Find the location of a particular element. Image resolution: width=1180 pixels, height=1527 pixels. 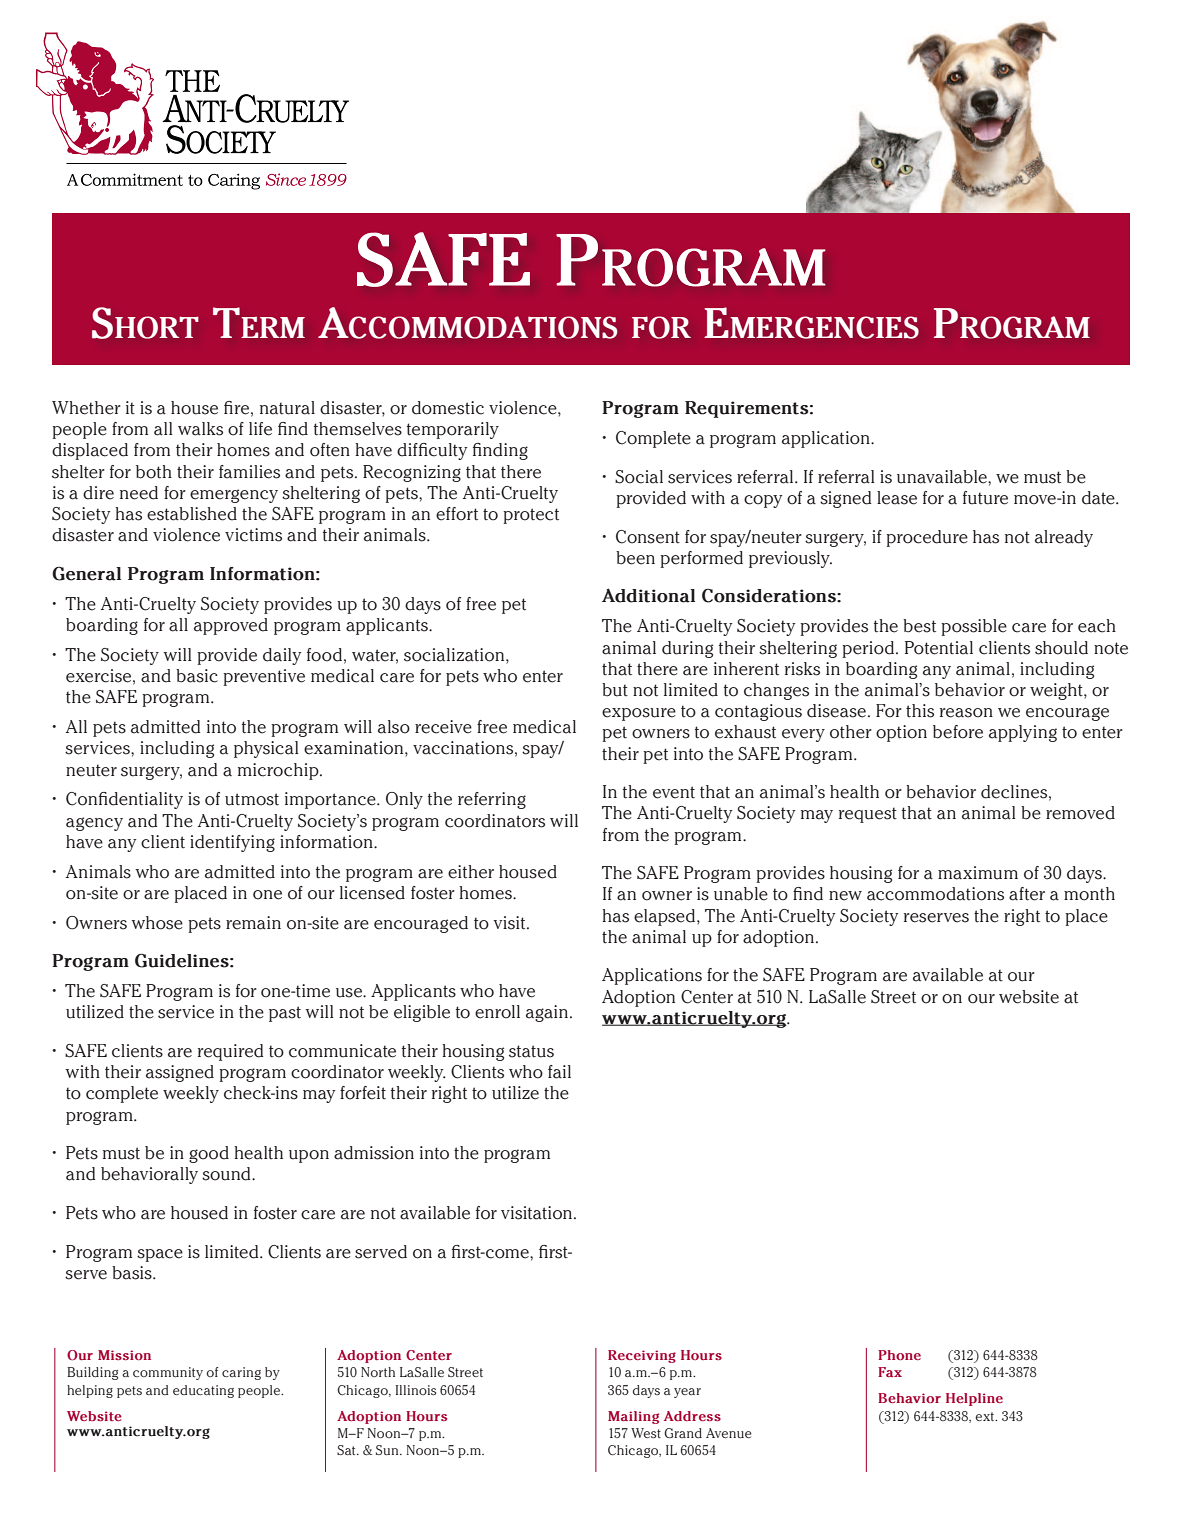

after is located at coordinates (1027, 894).
